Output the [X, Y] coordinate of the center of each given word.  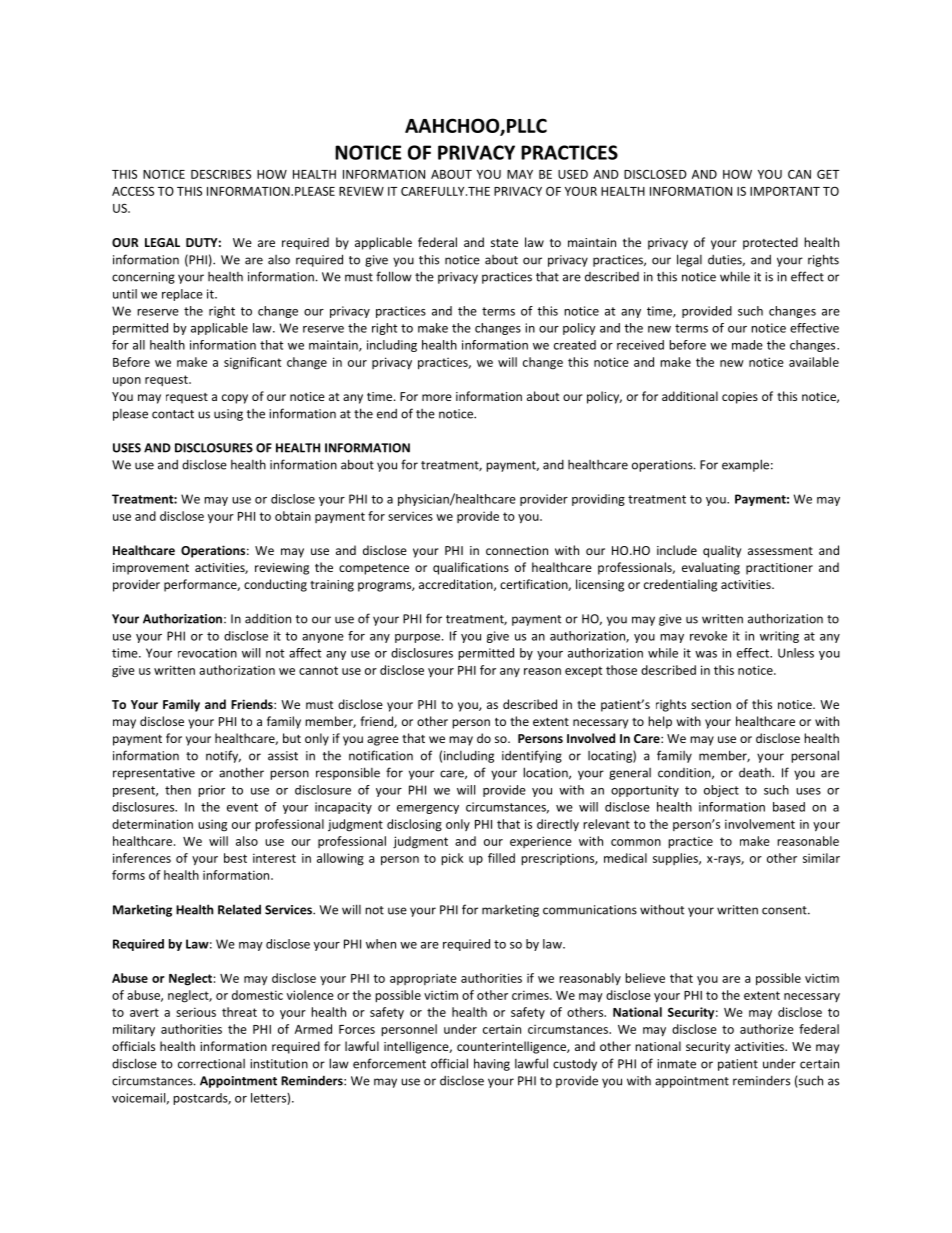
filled [501, 858]
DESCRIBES [221, 174]
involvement [760, 824]
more [437, 397]
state [504, 243]
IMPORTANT [785, 191]
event [242, 807]
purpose [419, 638]
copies [740, 398]
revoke [708, 636]
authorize [767, 1029]
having [492, 1064]
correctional [211, 1064]
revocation [207, 653]
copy [235, 399]
